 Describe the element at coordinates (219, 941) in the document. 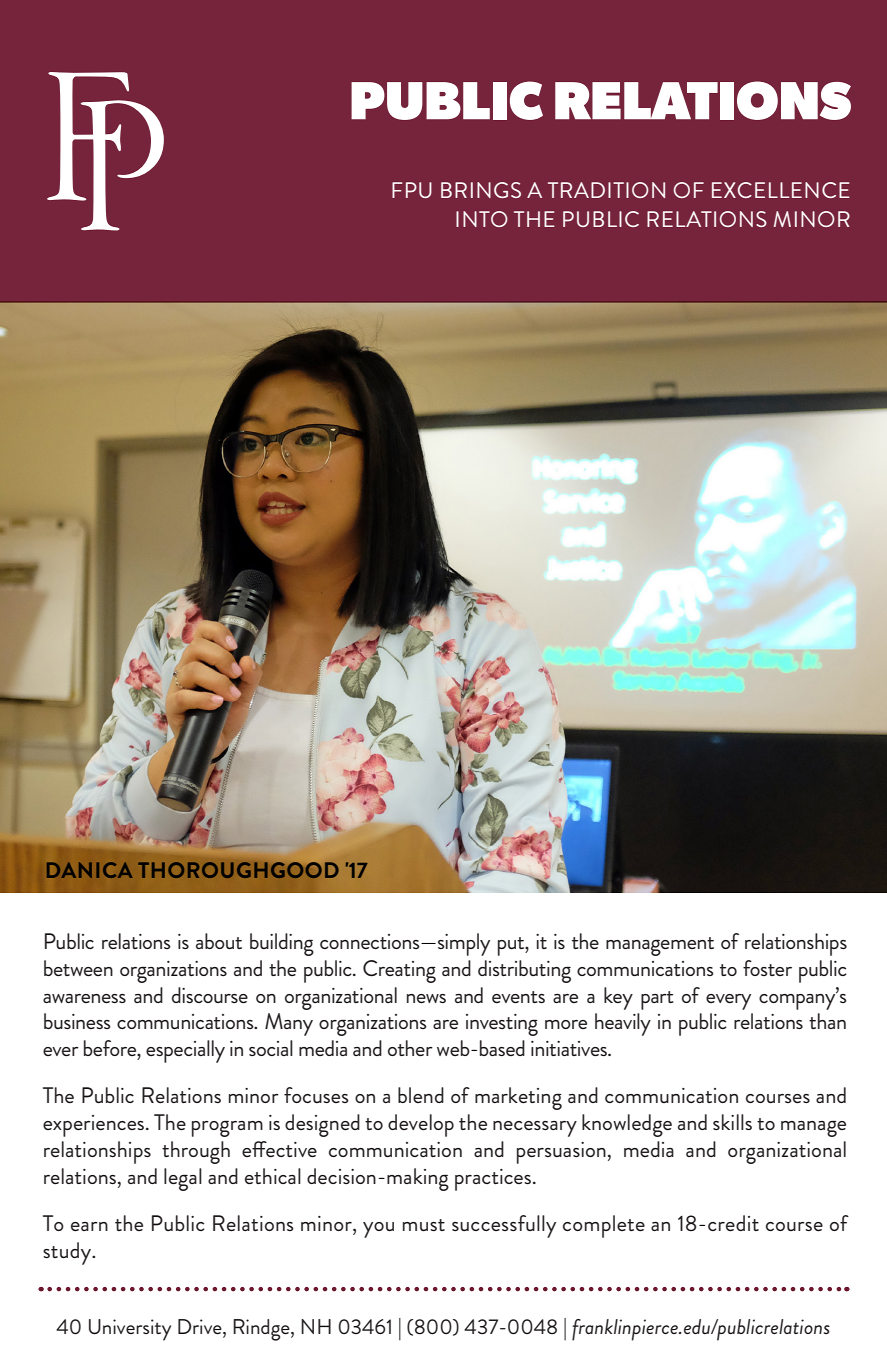

I see `about` at that location.
